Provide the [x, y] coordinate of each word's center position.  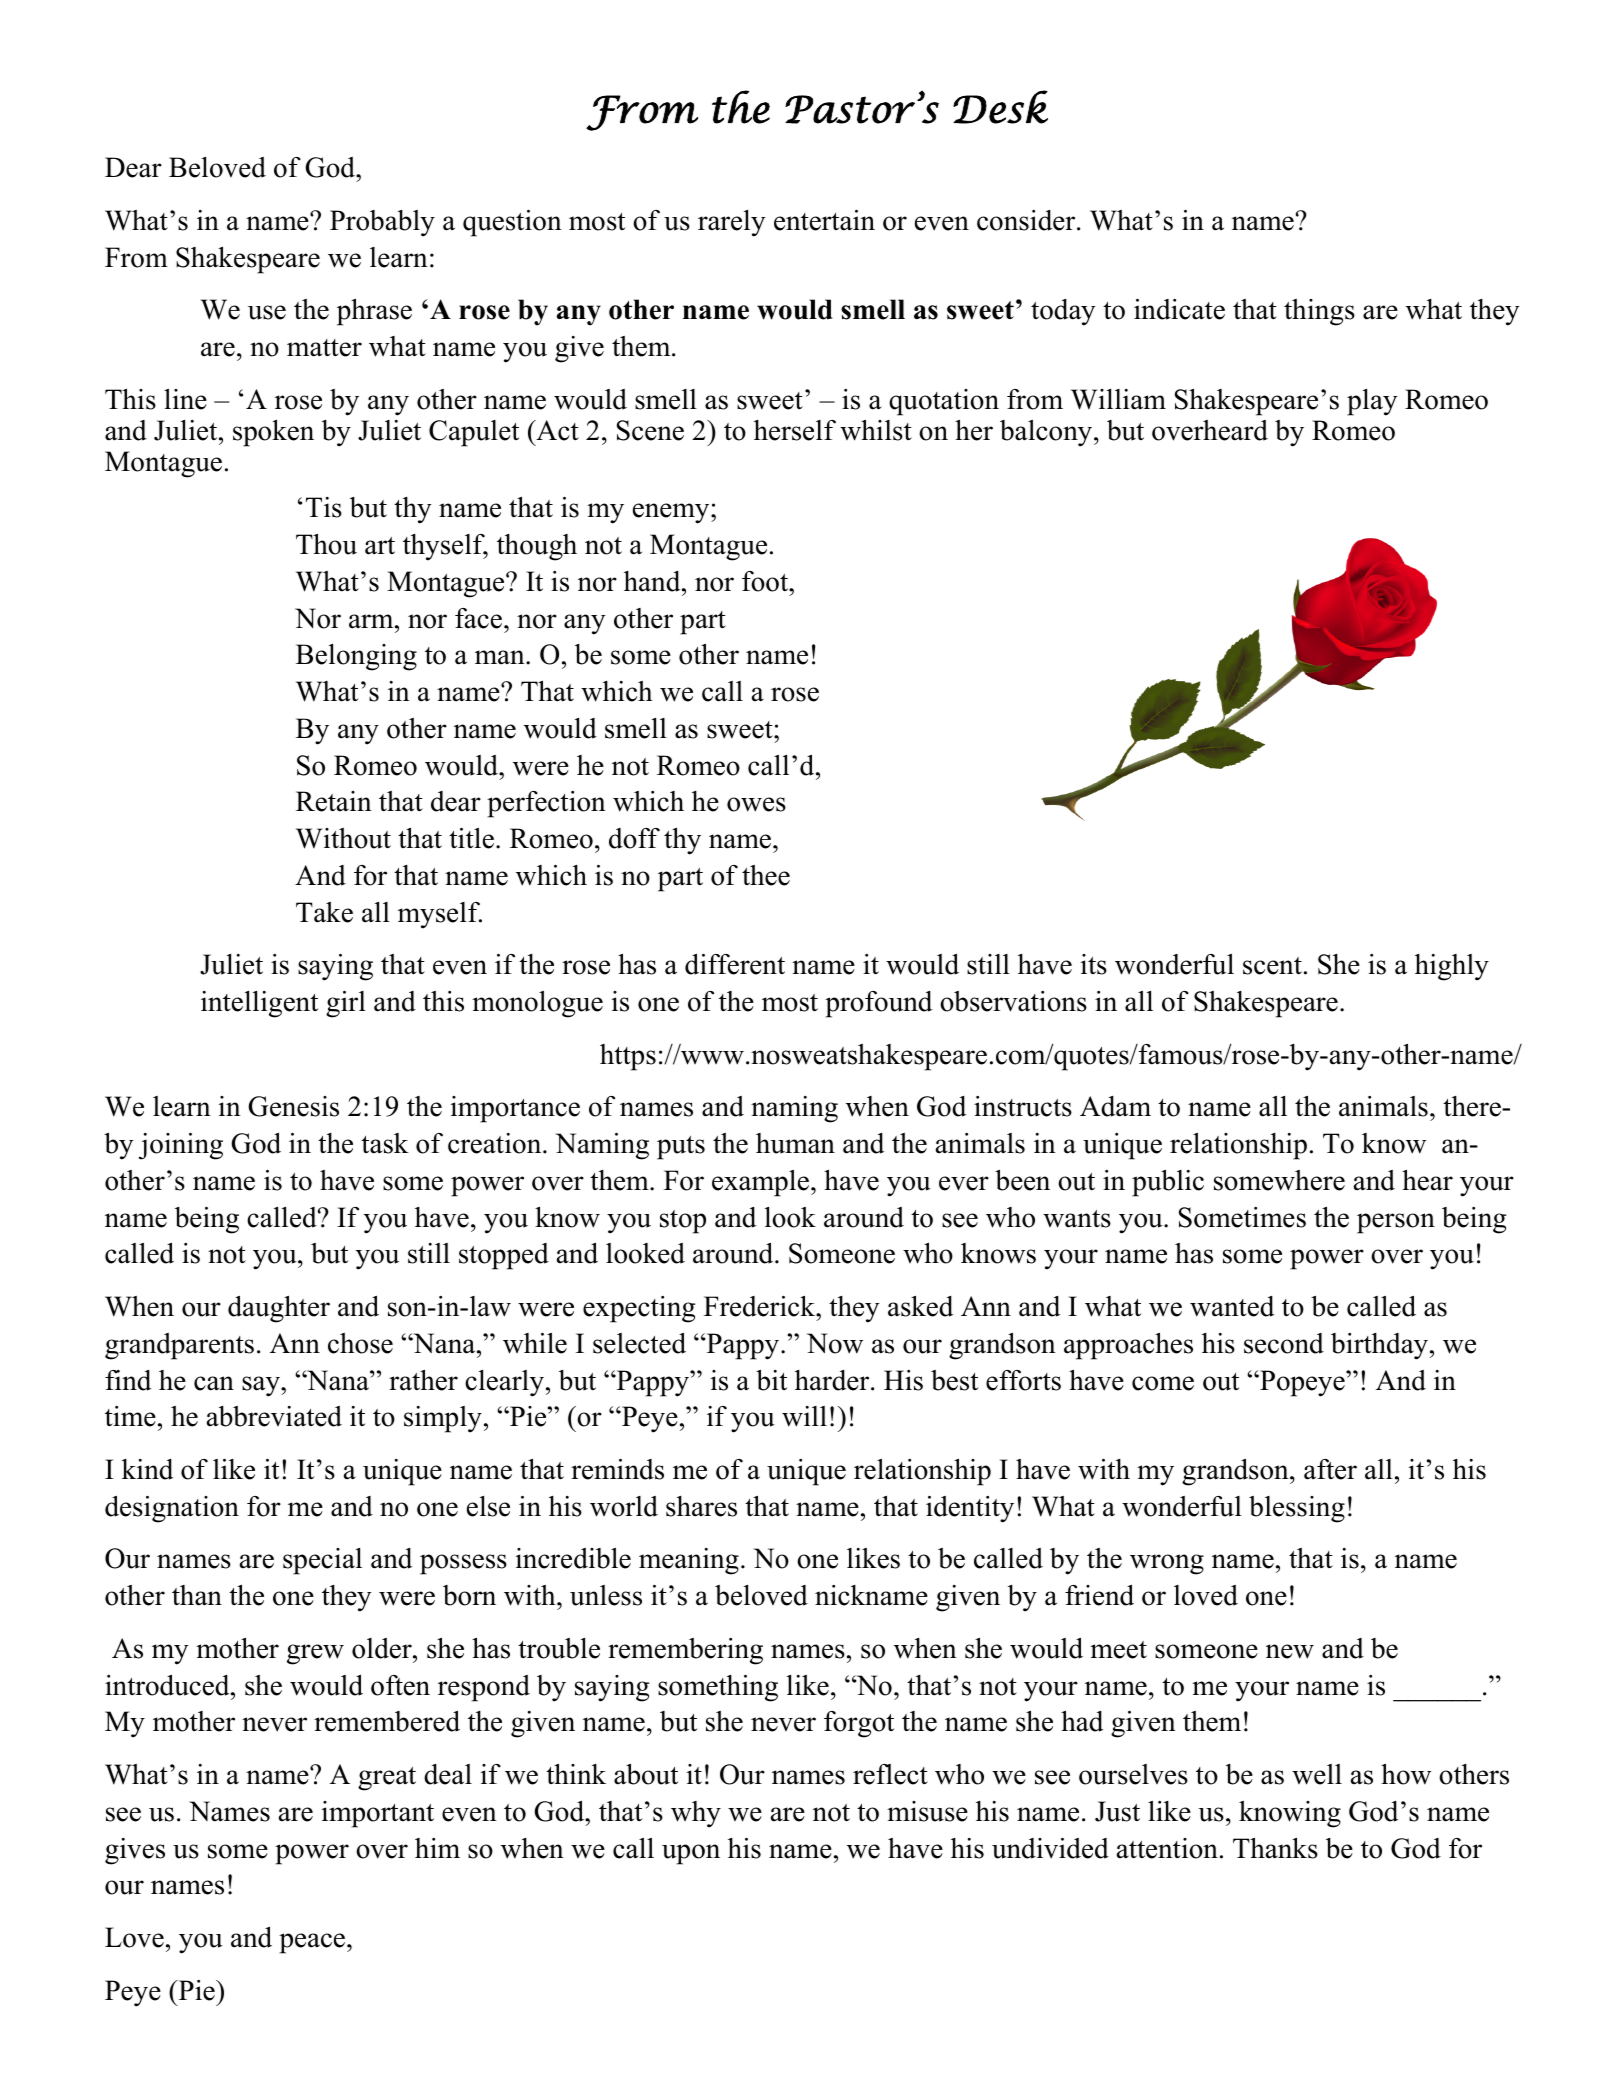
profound [878, 1004]
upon [691, 1854]
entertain [824, 220]
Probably [382, 223]
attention [1167, 1848]
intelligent [259, 1004]
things [1319, 312]
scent [1272, 966]
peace [313, 1943]
